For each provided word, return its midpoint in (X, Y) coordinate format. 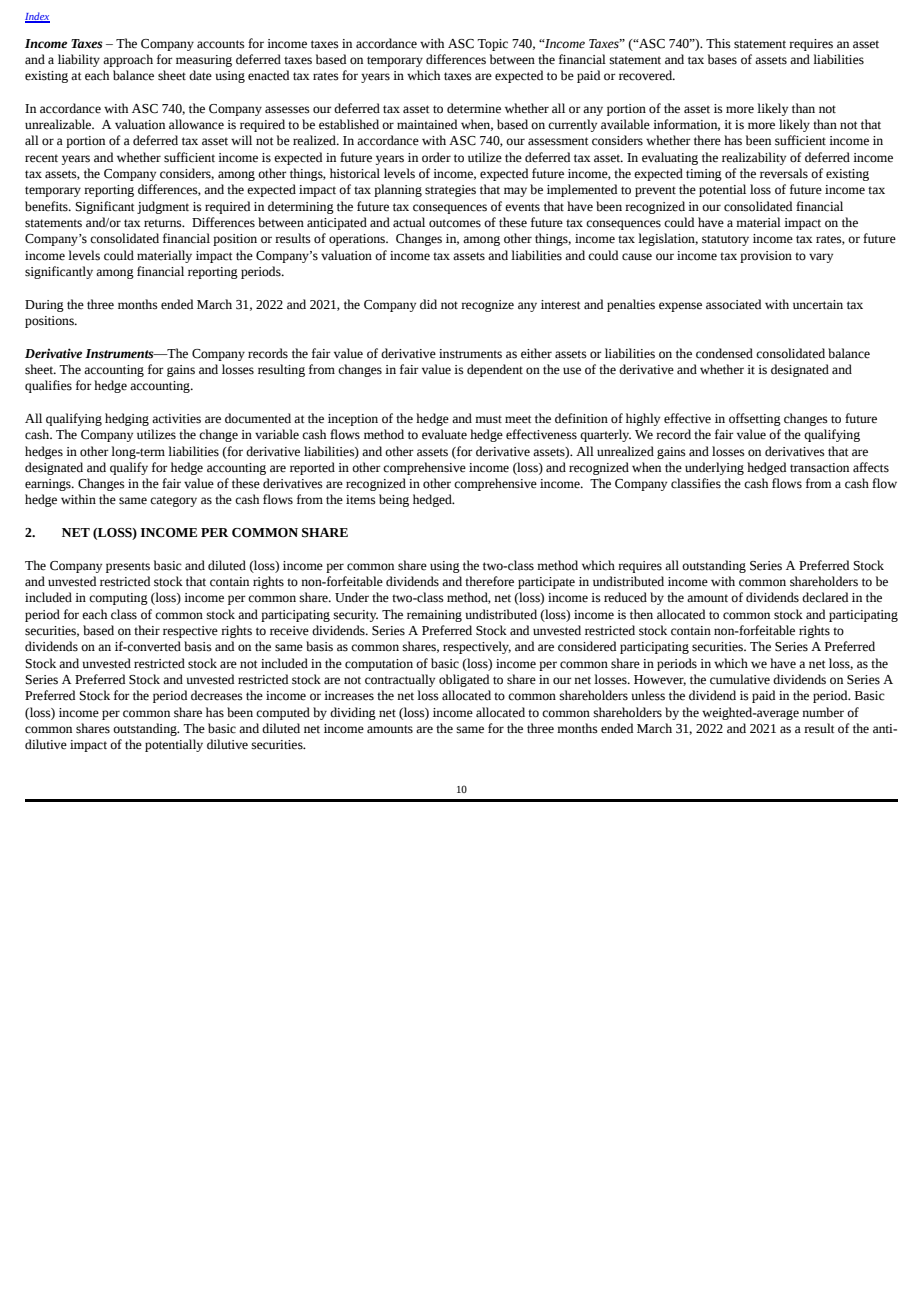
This (718, 43)
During (44, 306)
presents (128, 567)
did (428, 304)
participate (546, 583)
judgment (163, 207)
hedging (127, 419)
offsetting (755, 419)
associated (733, 304)
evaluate (444, 434)
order (436, 157)
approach (128, 60)
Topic (492, 45)
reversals (784, 173)
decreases (217, 695)
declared (825, 597)
